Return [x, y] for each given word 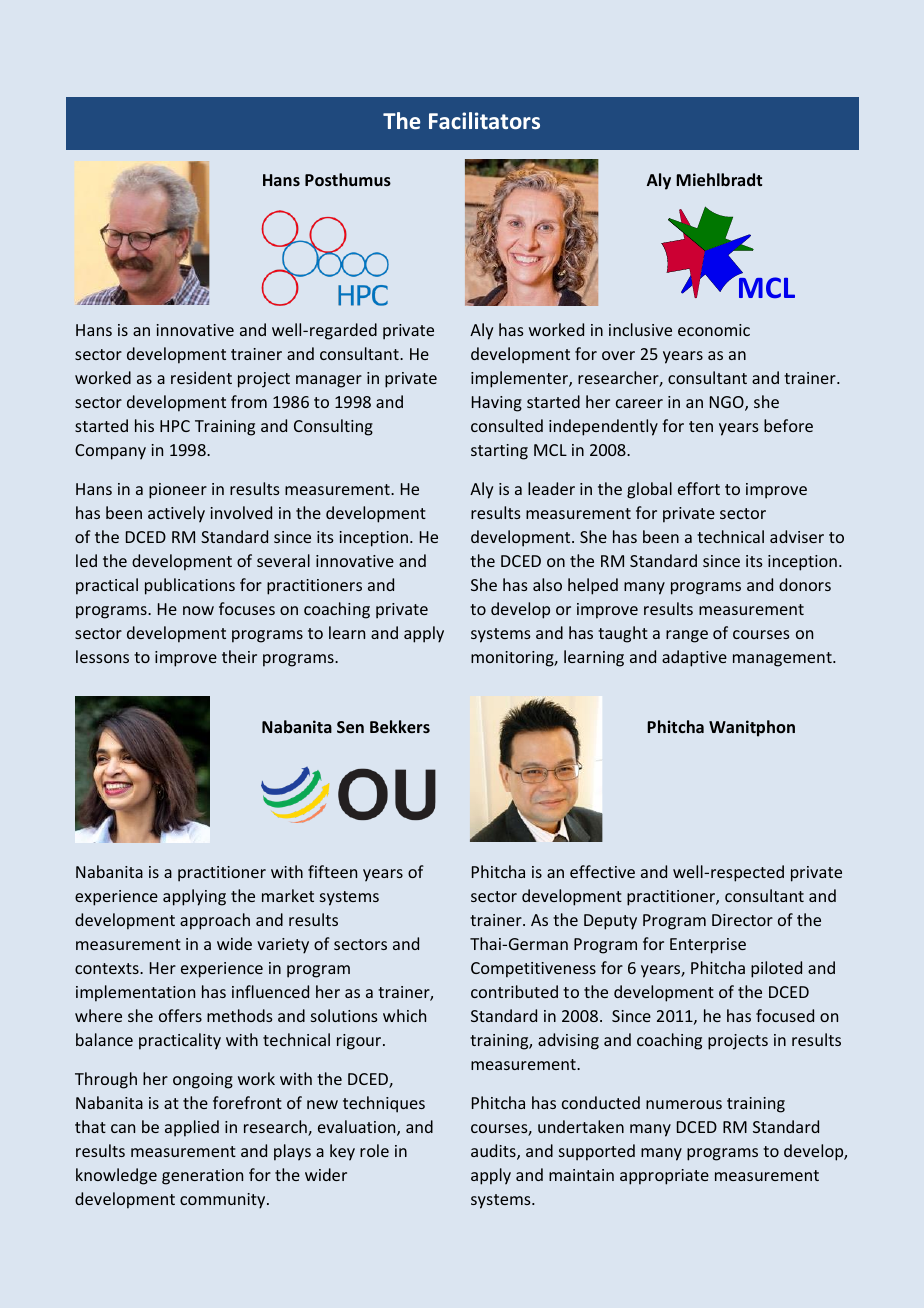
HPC [175, 426]
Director [742, 920]
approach [215, 921]
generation [202, 1177]
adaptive [694, 658]
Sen [350, 727]
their [239, 656]
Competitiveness [533, 970]
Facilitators [484, 120]
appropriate [664, 1177]
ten [701, 426]
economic [714, 330]
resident [201, 377]
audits [494, 1152]
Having [497, 404]
